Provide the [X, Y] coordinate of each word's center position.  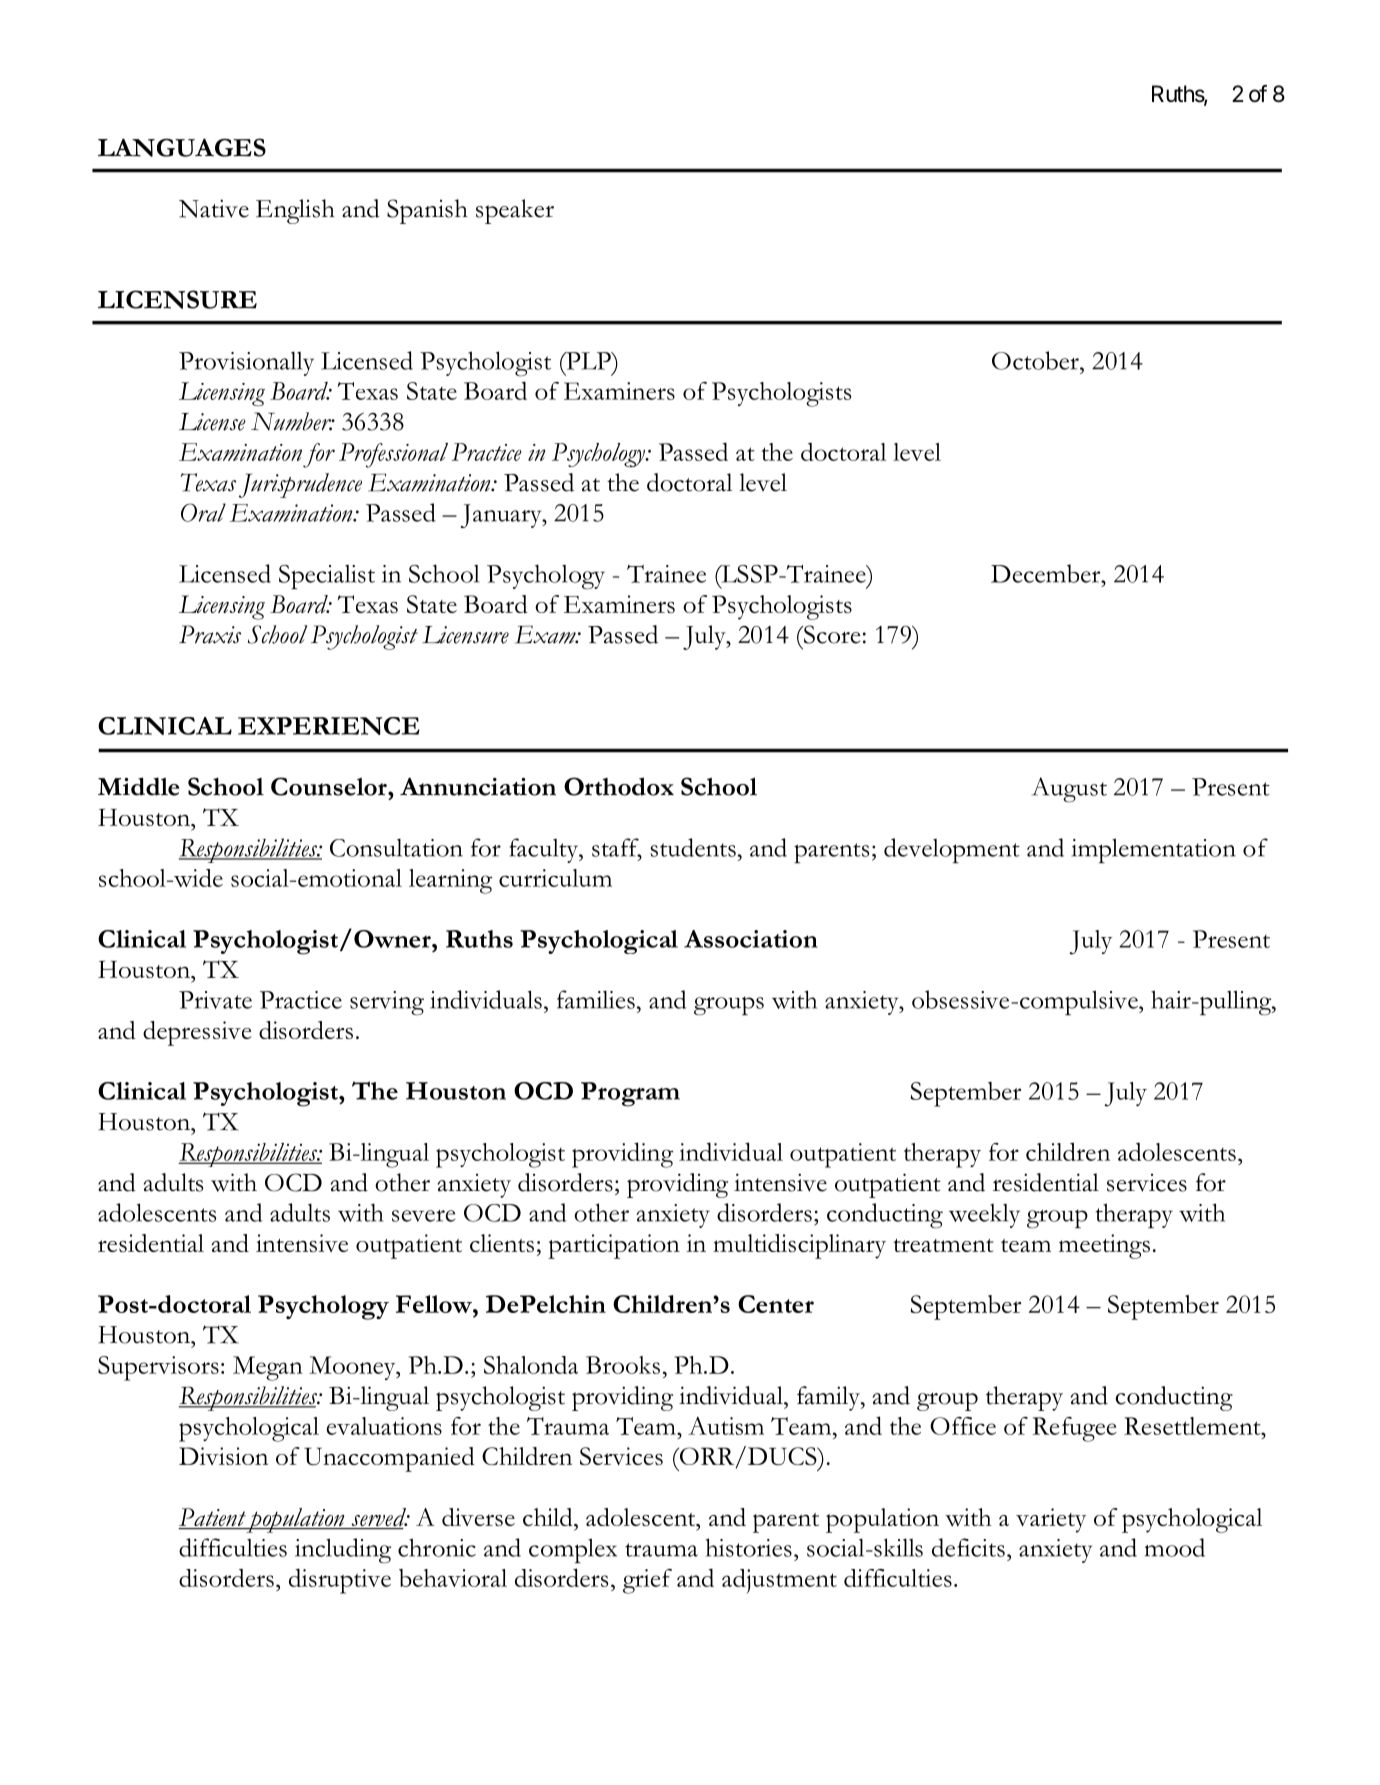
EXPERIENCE [329, 726]
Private [215, 1000]
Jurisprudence [300, 485]
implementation [1153, 850]
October [1036, 360]
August [1069, 789]
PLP [588, 361]
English [295, 211]
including [343, 1551]
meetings [1104, 1246]
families [596, 999]
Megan [268, 1368]
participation [614, 1246]
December [1047, 573]
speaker [515, 211]
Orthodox [619, 786]
